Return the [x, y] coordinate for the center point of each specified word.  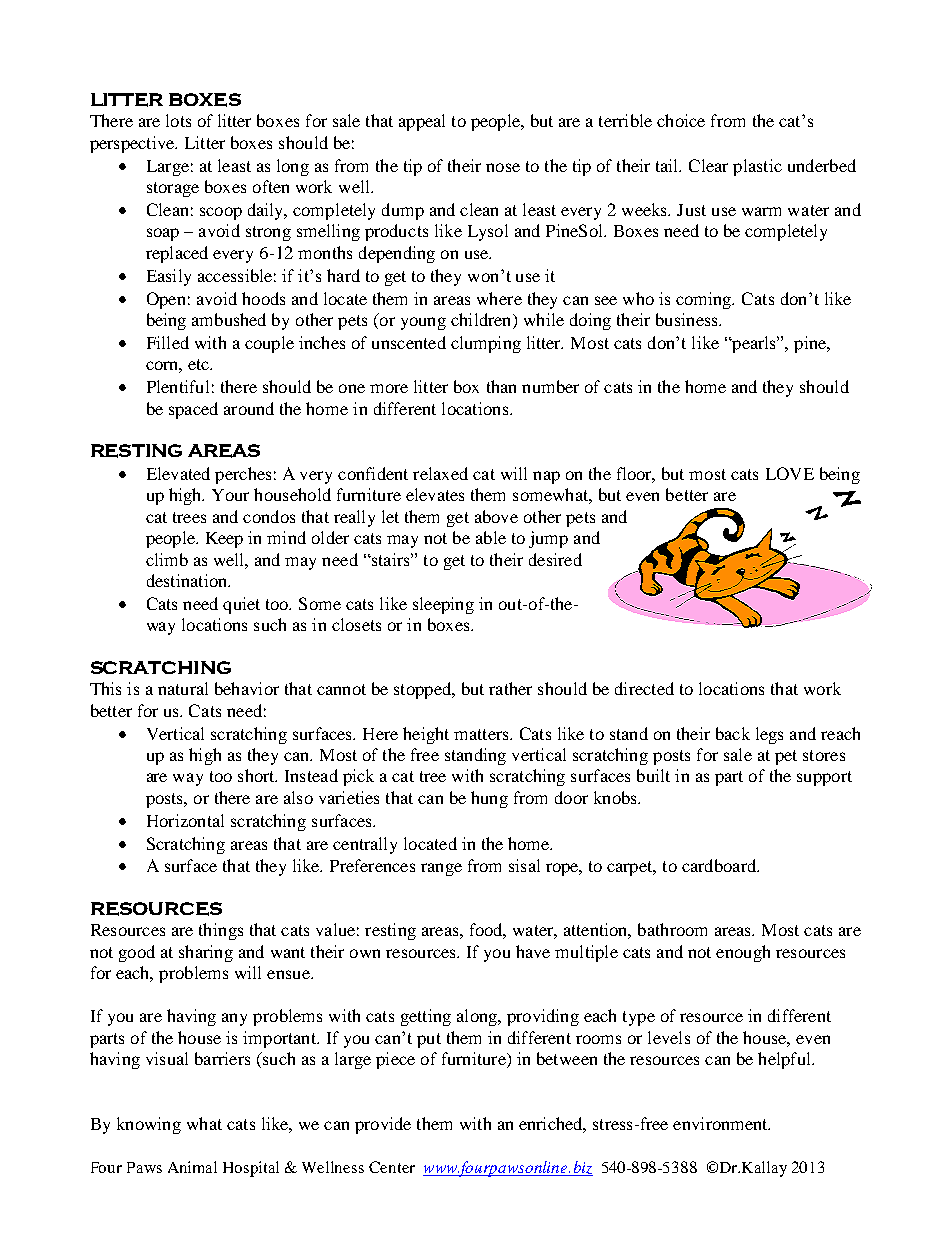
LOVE [790, 473]
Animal [192, 1167]
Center [392, 1167]
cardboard [720, 865]
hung [489, 799]
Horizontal [185, 820]
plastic [757, 167]
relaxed [440, 473]
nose [503, 167]
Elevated [178, 473]
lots [178, 120]
